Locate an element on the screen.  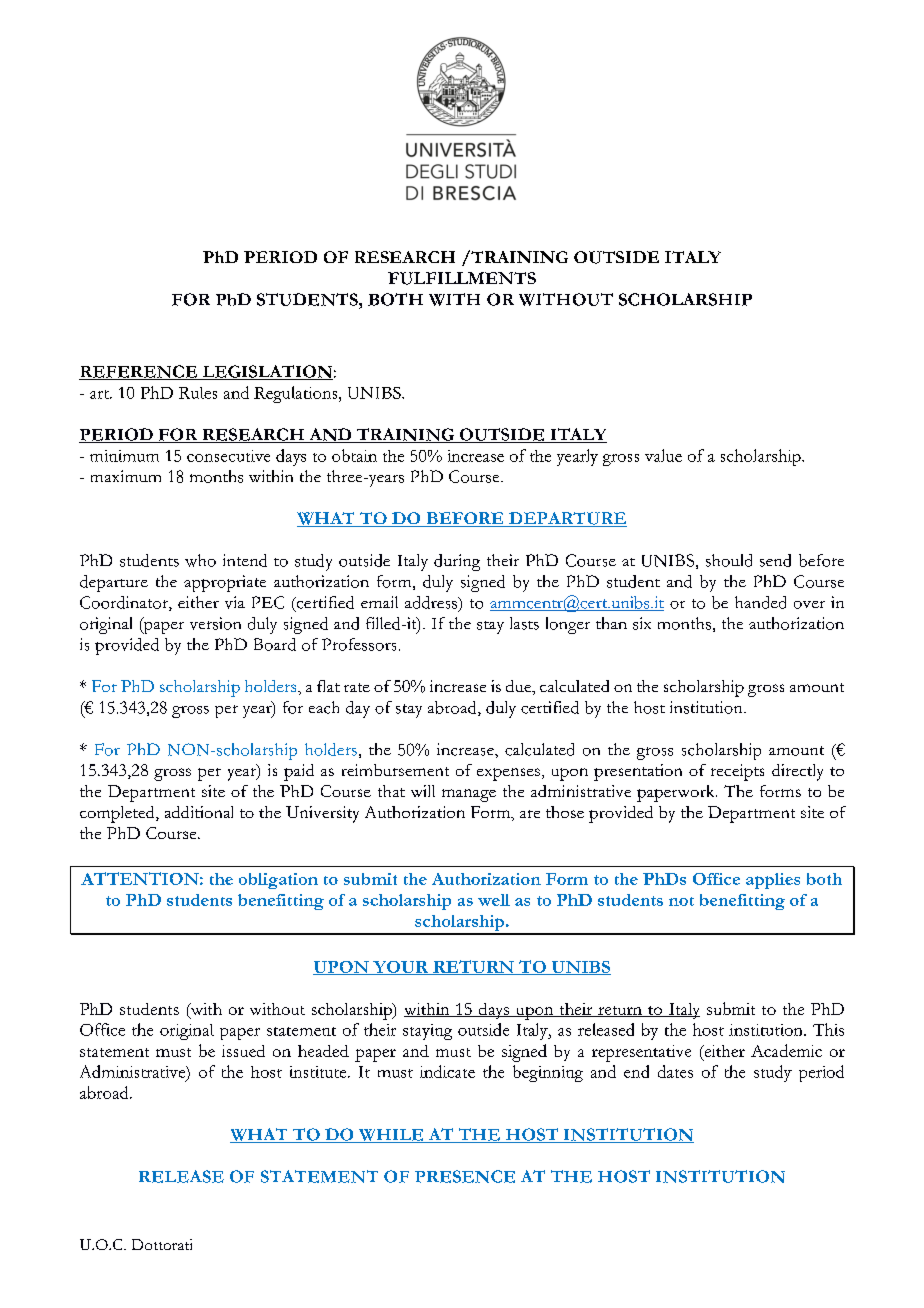
obligation is located at coordinates (278, 881).
